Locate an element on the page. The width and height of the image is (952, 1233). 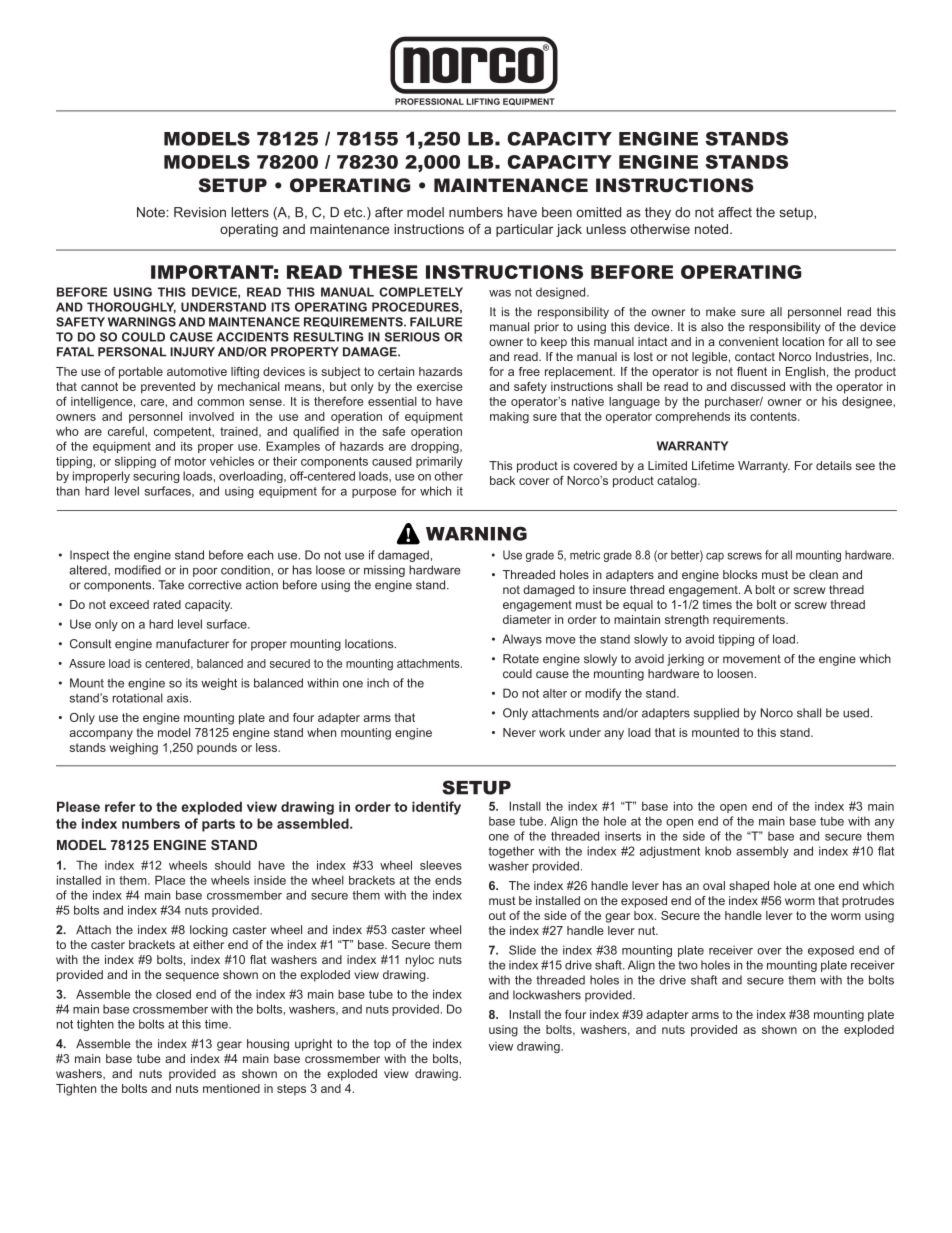
weighing is located at coordinates (133, 749).
